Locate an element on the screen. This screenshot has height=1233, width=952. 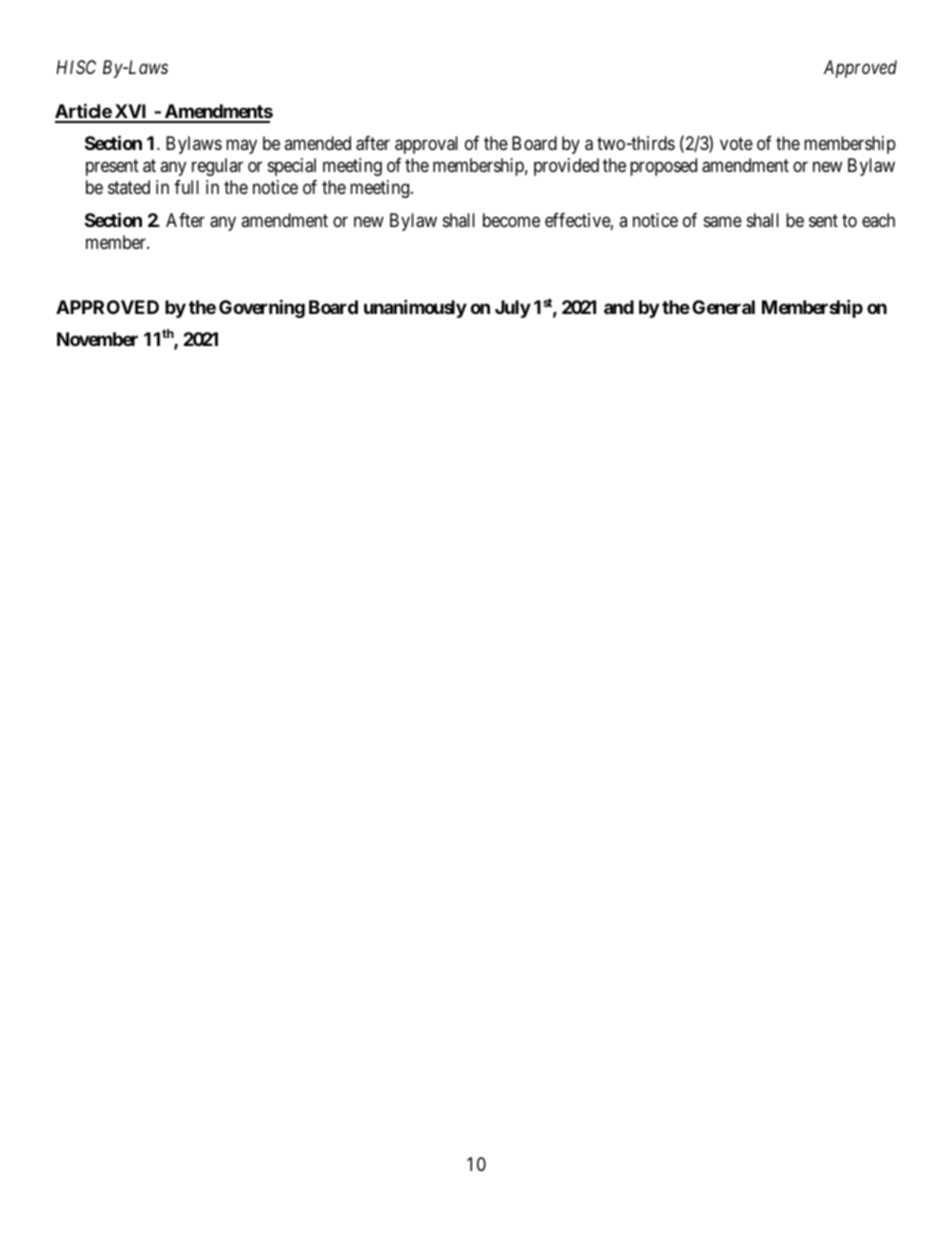
approval is located at coordinates (426, 145).
